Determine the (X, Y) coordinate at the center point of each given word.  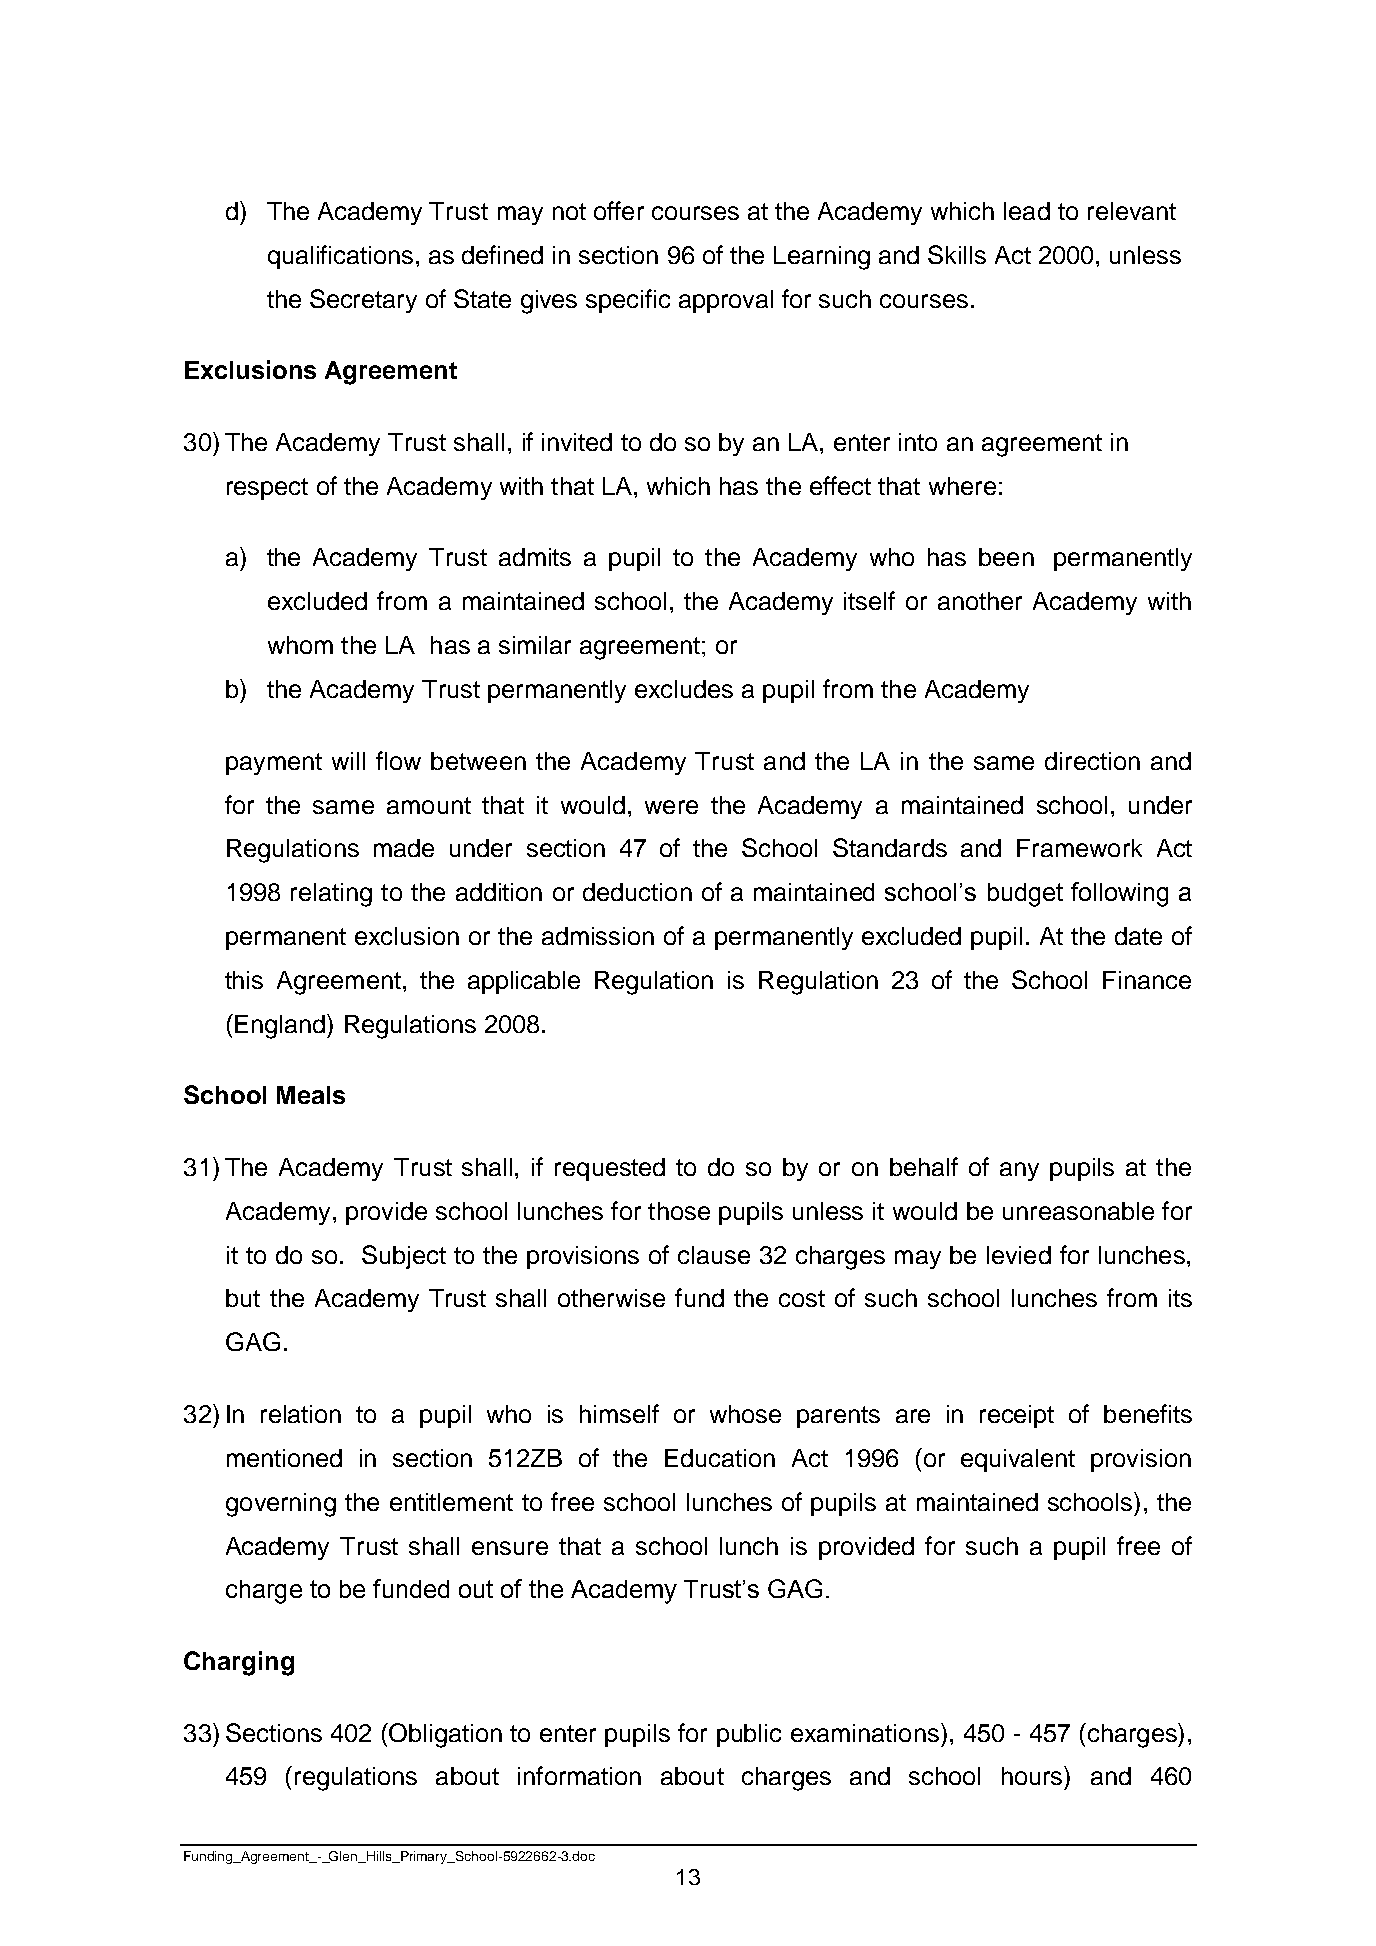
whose (745, 1414)
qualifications (340, 257)
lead (1027, 211)
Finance (1147, 980)
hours (1033, 1775)
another (980, 601)
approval (726, 301)
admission (598, 936)
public (749, 1735)
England (281, 1026)
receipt (1017, 1416)
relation (301, 1414)
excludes (684, 689)
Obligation (444, 1735)
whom (300, 645)
